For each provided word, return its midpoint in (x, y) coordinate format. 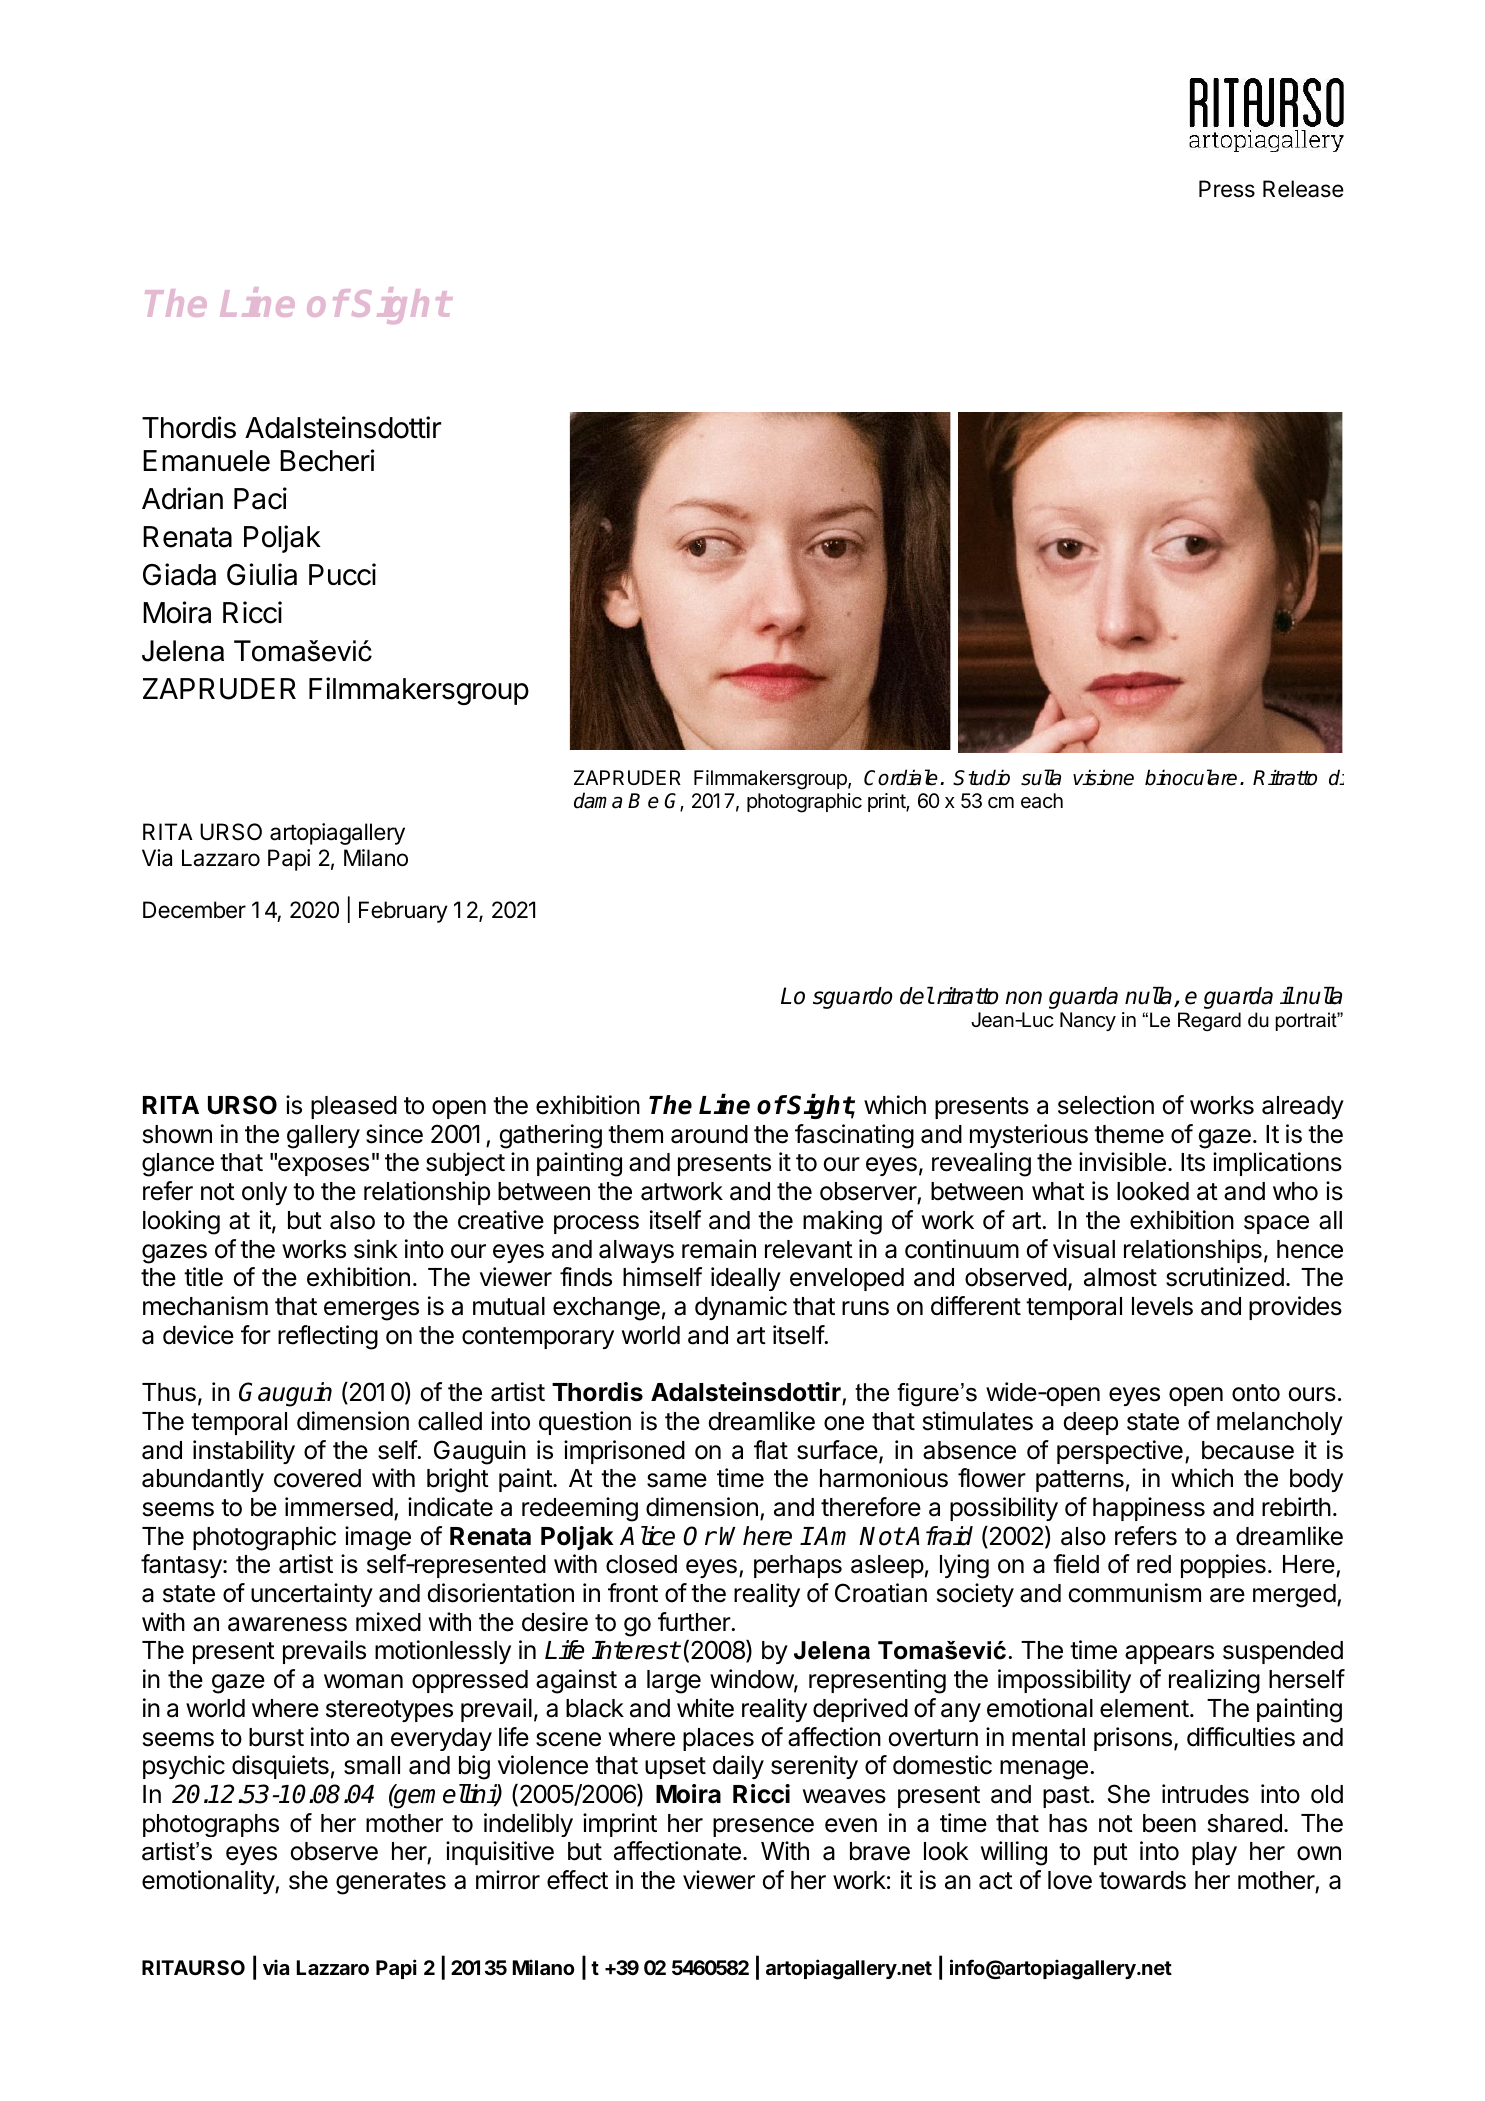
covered (317, 1478)
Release (1303, 189)
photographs (211, 1825)
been (1169, 1823)
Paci (260, 498)
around (709, 1134)
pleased (354, 1107)
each (1042, 801)
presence (763, 1827)
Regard (1209, 1021)
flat (771, 1450)
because (1248, 1450)
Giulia (262, 574)
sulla (1041, 777)
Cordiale (901, 777)
